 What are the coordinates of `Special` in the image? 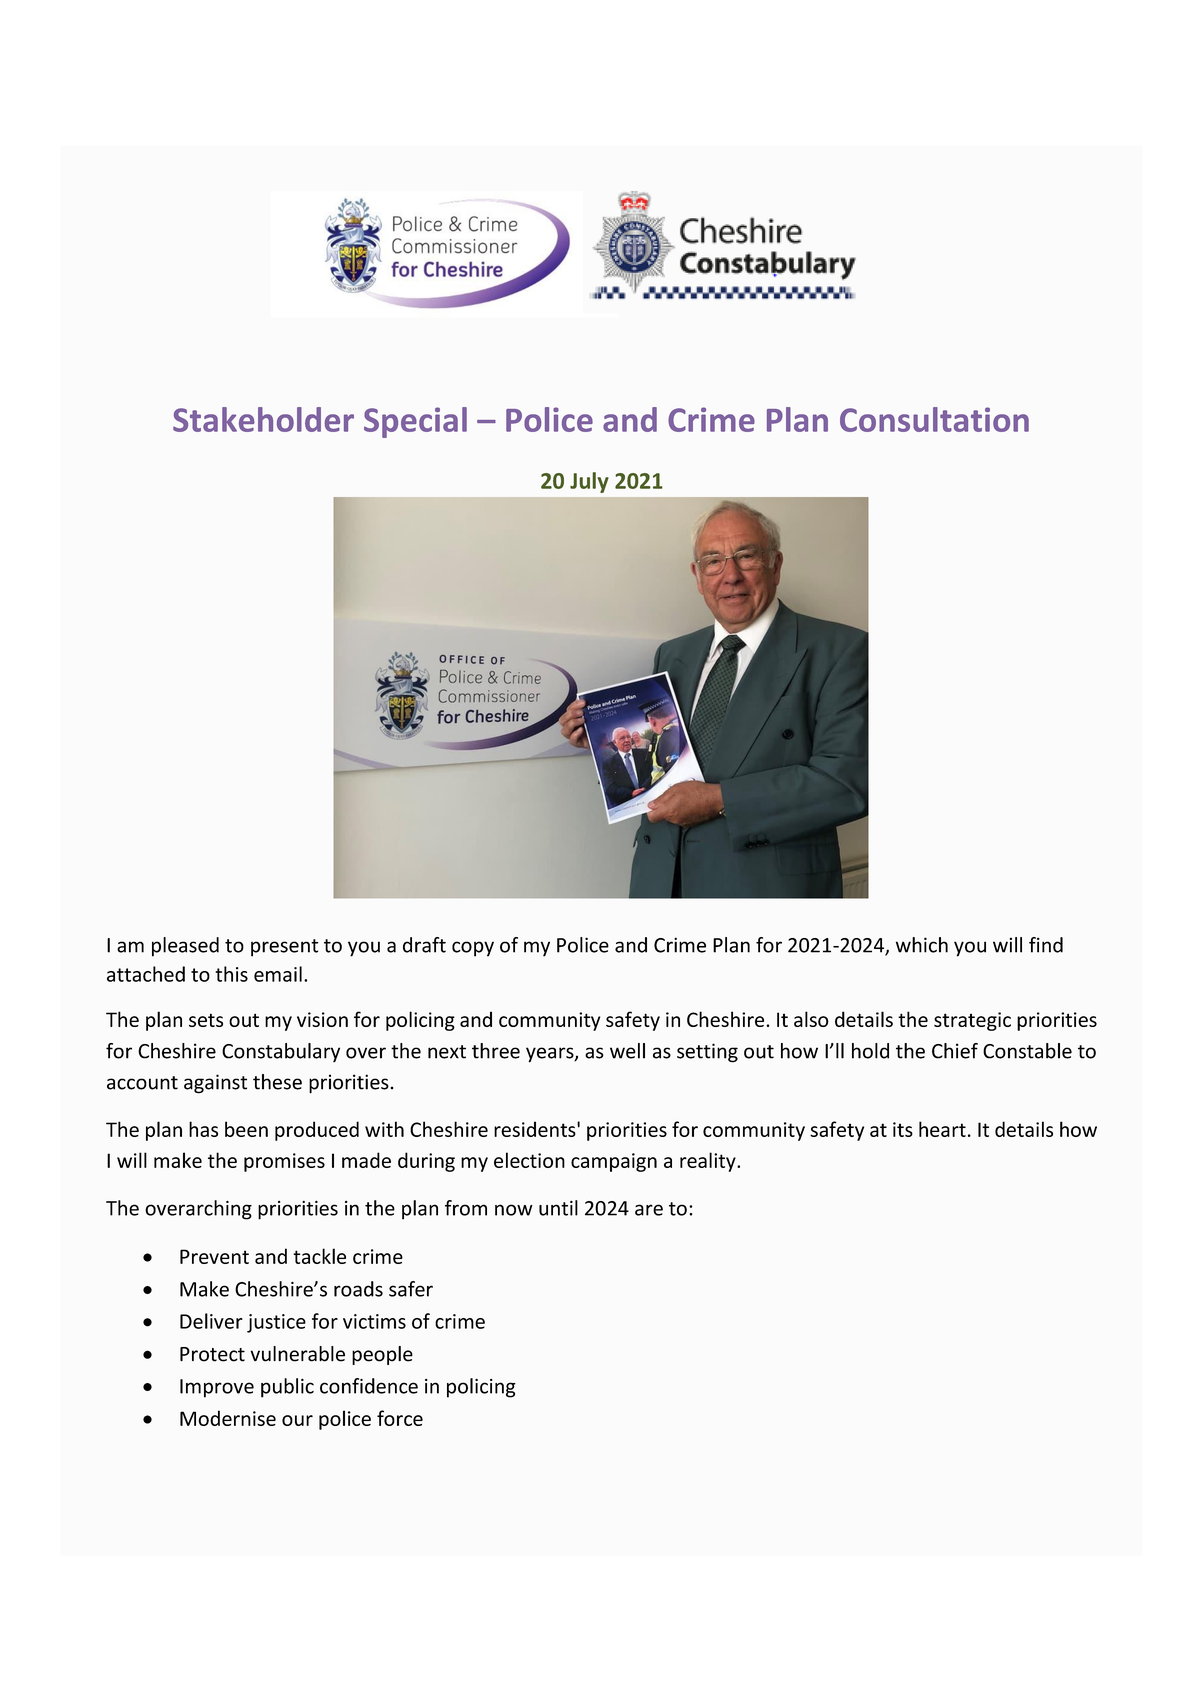 It's located at (415, 422).
